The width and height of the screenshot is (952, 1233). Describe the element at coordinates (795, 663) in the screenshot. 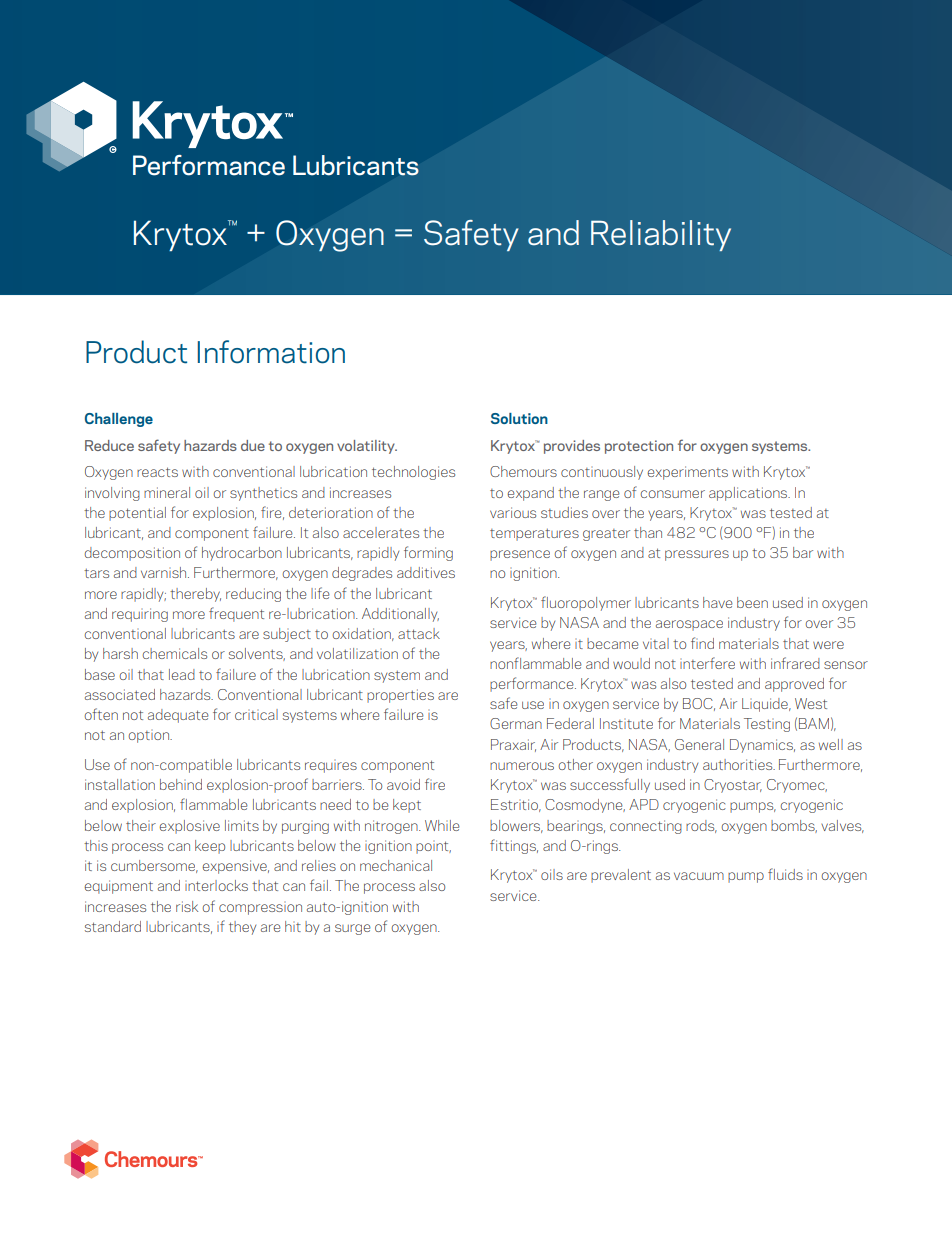

I see `infrared` at that location.
